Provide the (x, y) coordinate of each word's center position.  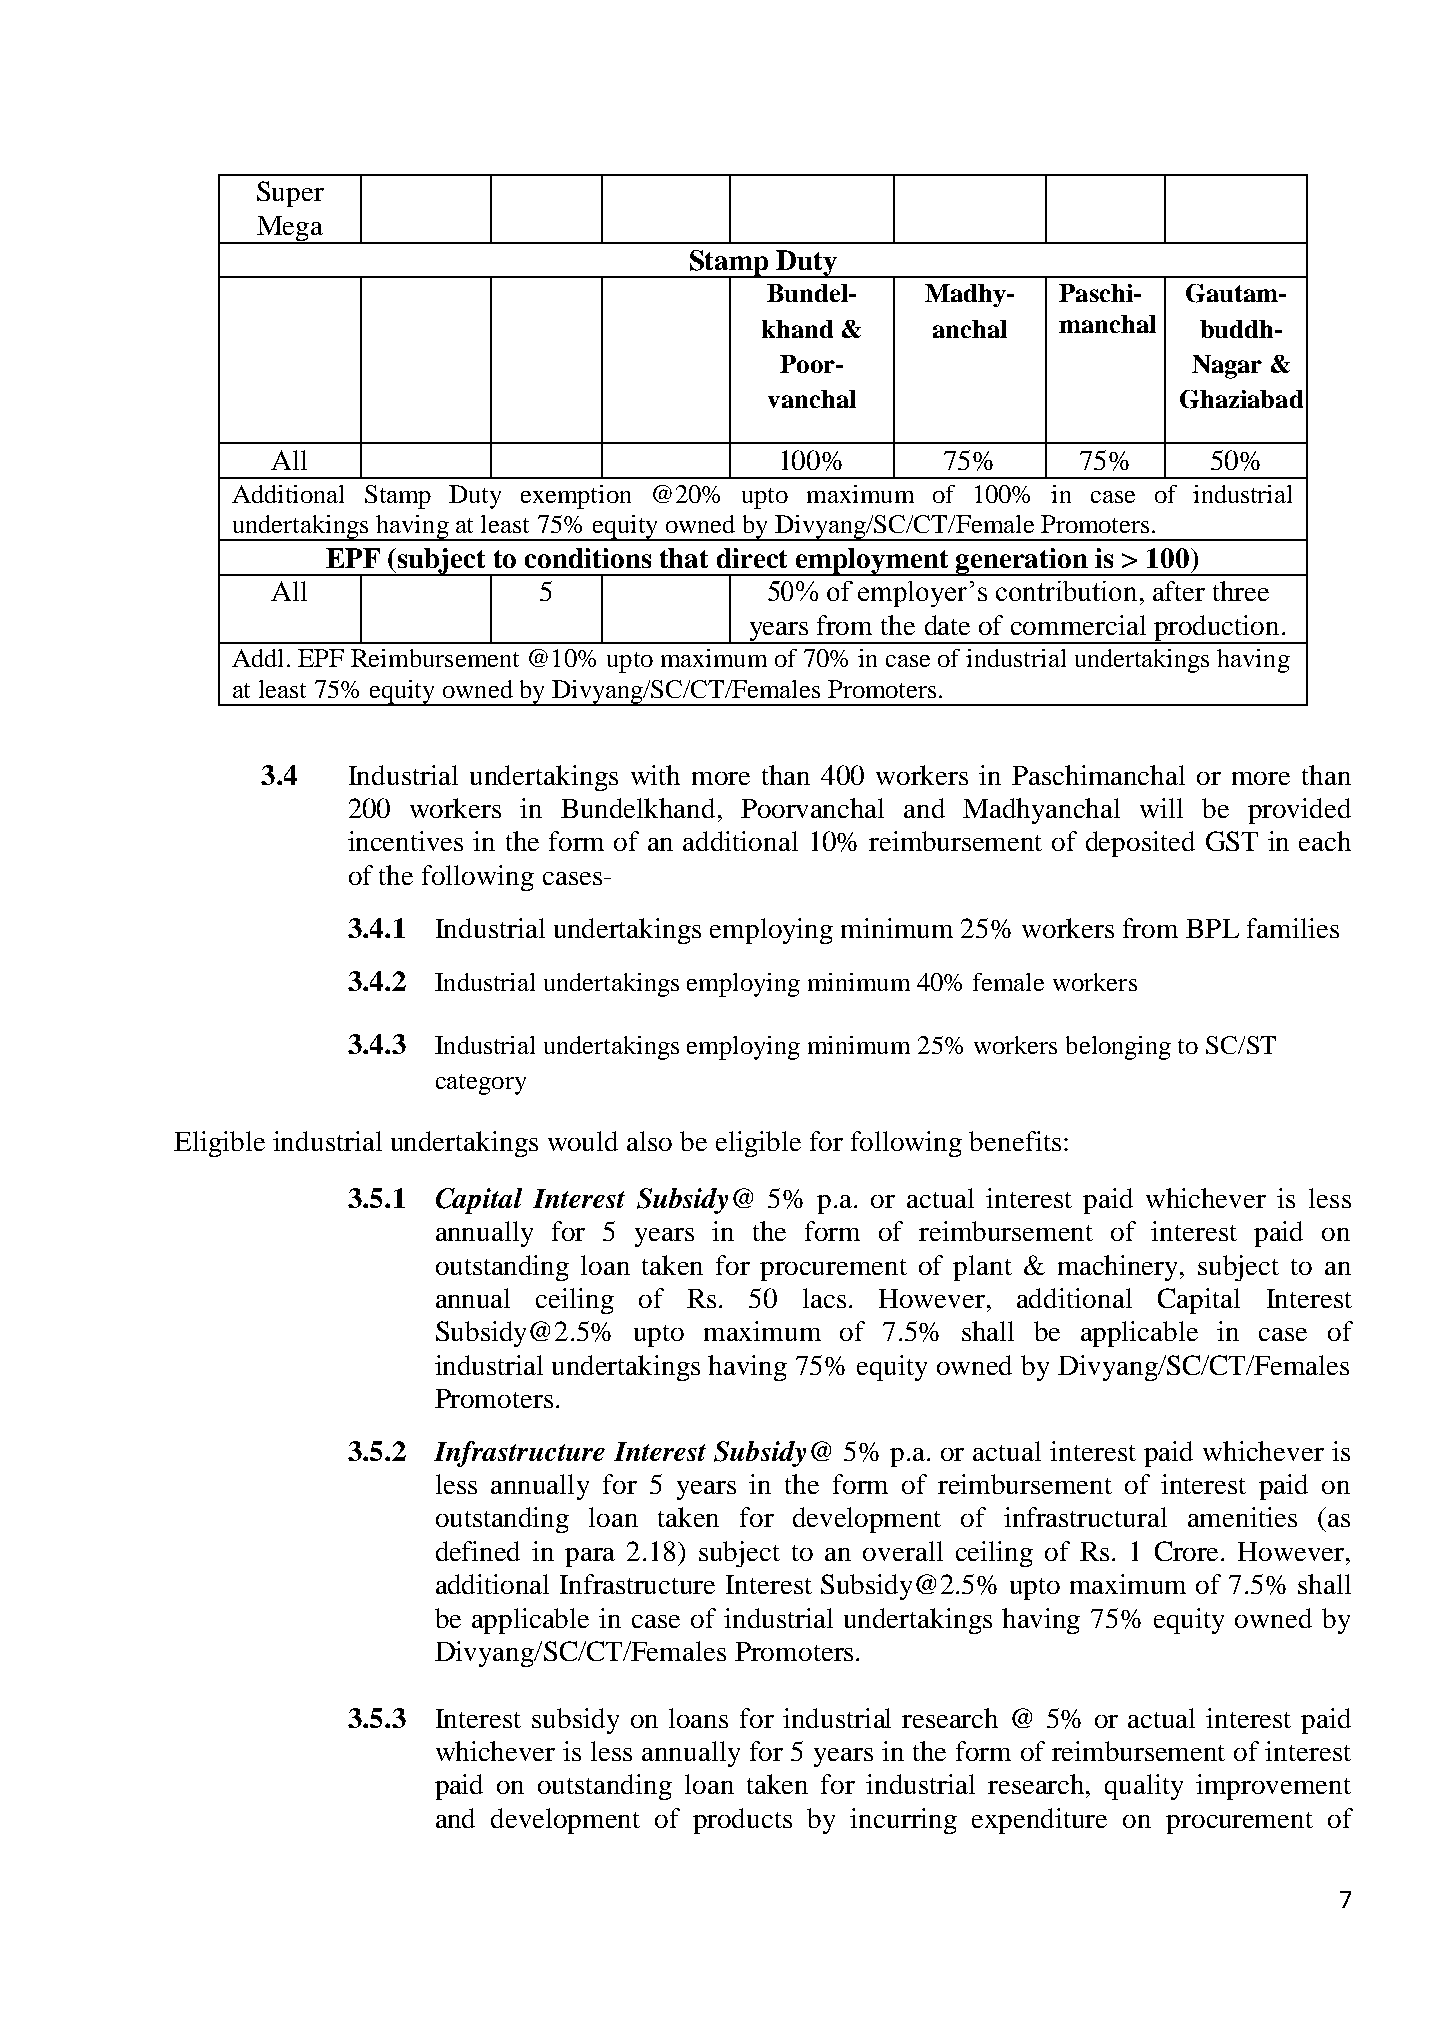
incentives (405, 841)
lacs (824, 1298)
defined (478, 1551)
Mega (290, 230)
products (742, 1821)
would (583, 1141)
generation (1022, 562)
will (1161, 808)
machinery (1120, 1268)
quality (1144, 1787)
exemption (576, 497)
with (655, 775)
